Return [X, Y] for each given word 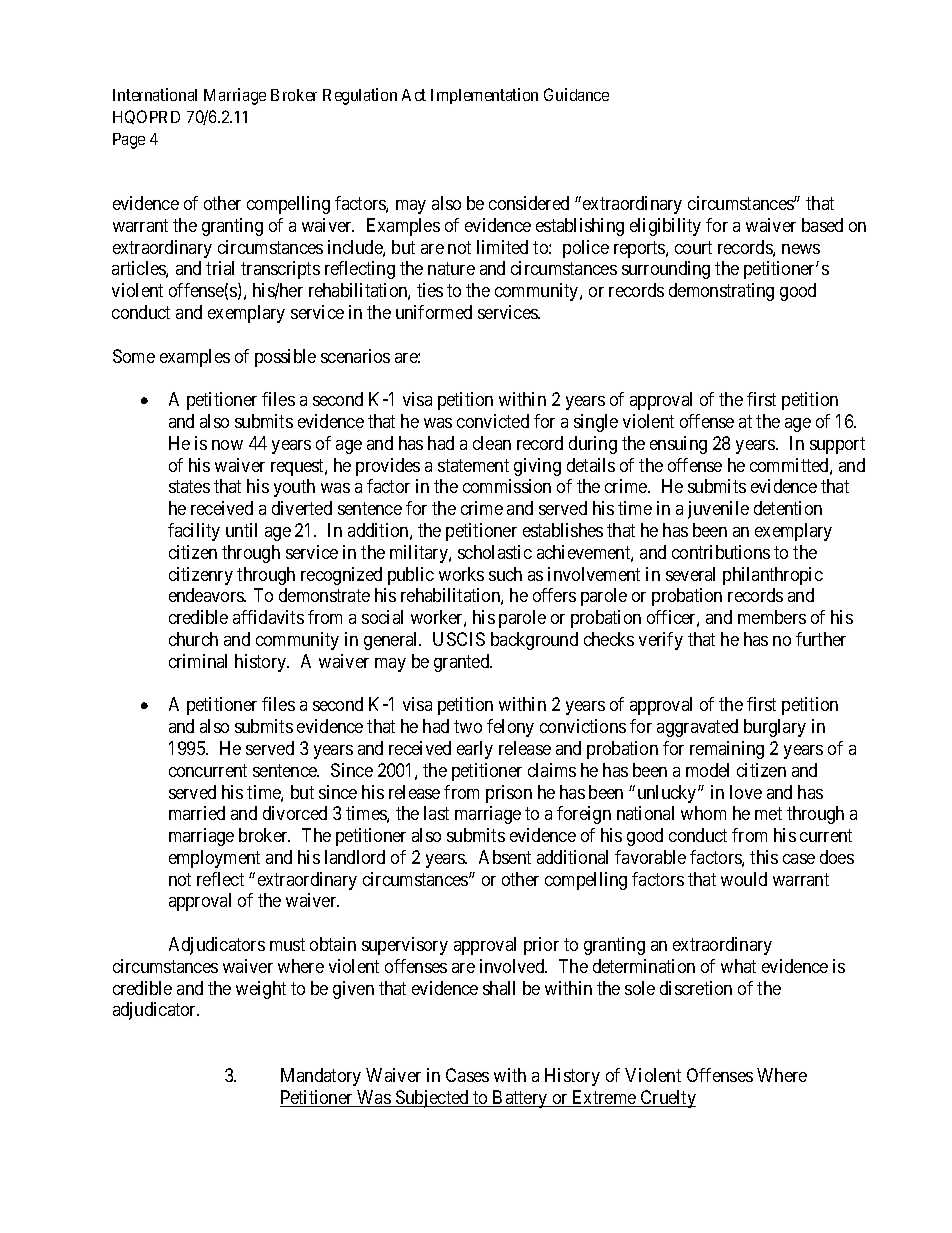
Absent [505, 857]
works [461, 574]
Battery [520, 1099]
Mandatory [321, 1077]
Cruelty [667, 1099]
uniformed [434, 312]
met [768, 814]
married [197, 813]
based [822, 225]
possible [285, 358]
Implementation [484, 96]
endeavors [207, 595]
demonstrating [721, 292]
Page [129, 141]
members [772, 617]
